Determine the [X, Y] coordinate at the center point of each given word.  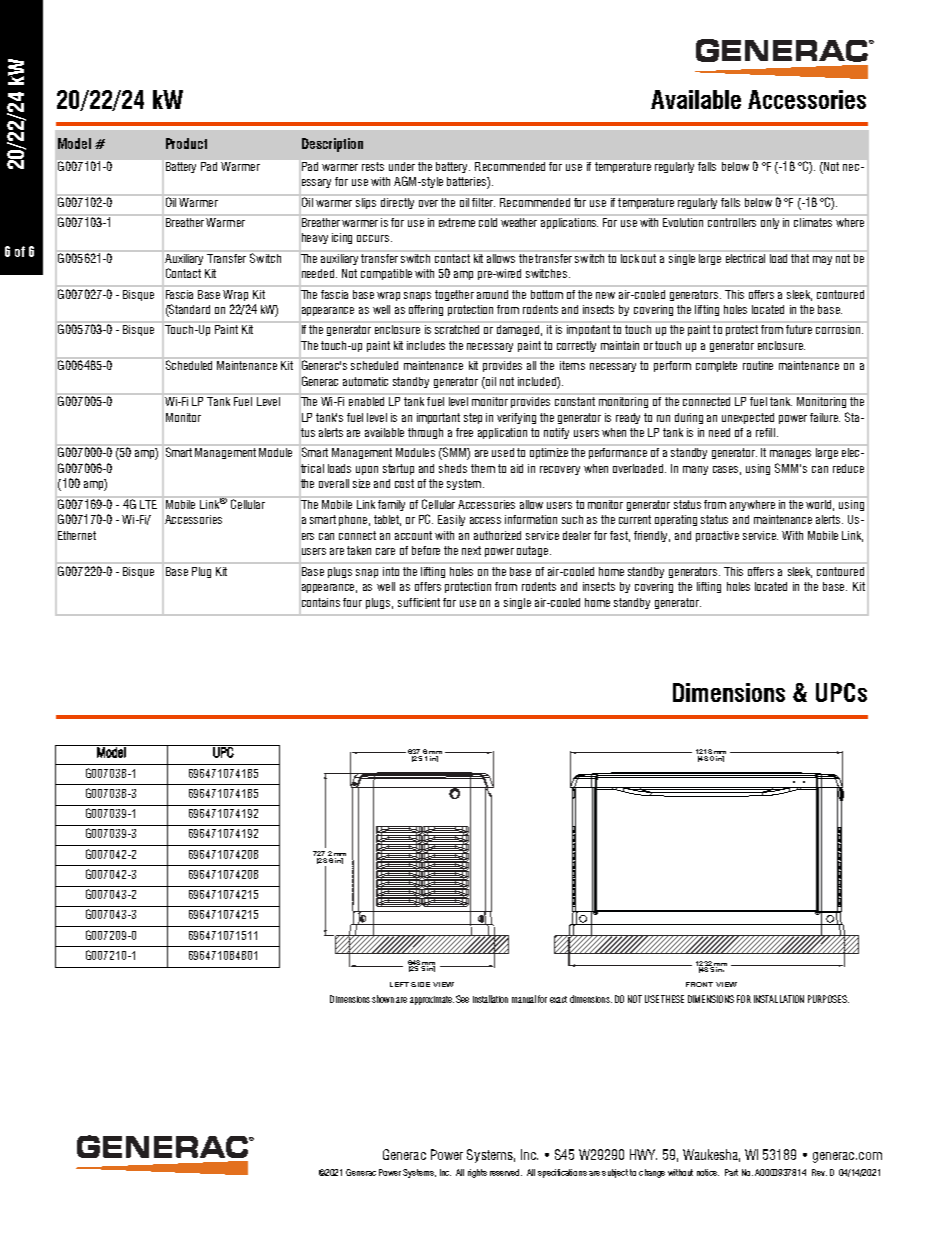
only [770, 222]
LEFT [399, 984]
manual [524, 999]
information [531, 519]
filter [482, 201]
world [820, 504]
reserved [506, 1172]
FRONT [699, 984]
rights [477, 1173]
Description [332, 145]
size [361, 483]
